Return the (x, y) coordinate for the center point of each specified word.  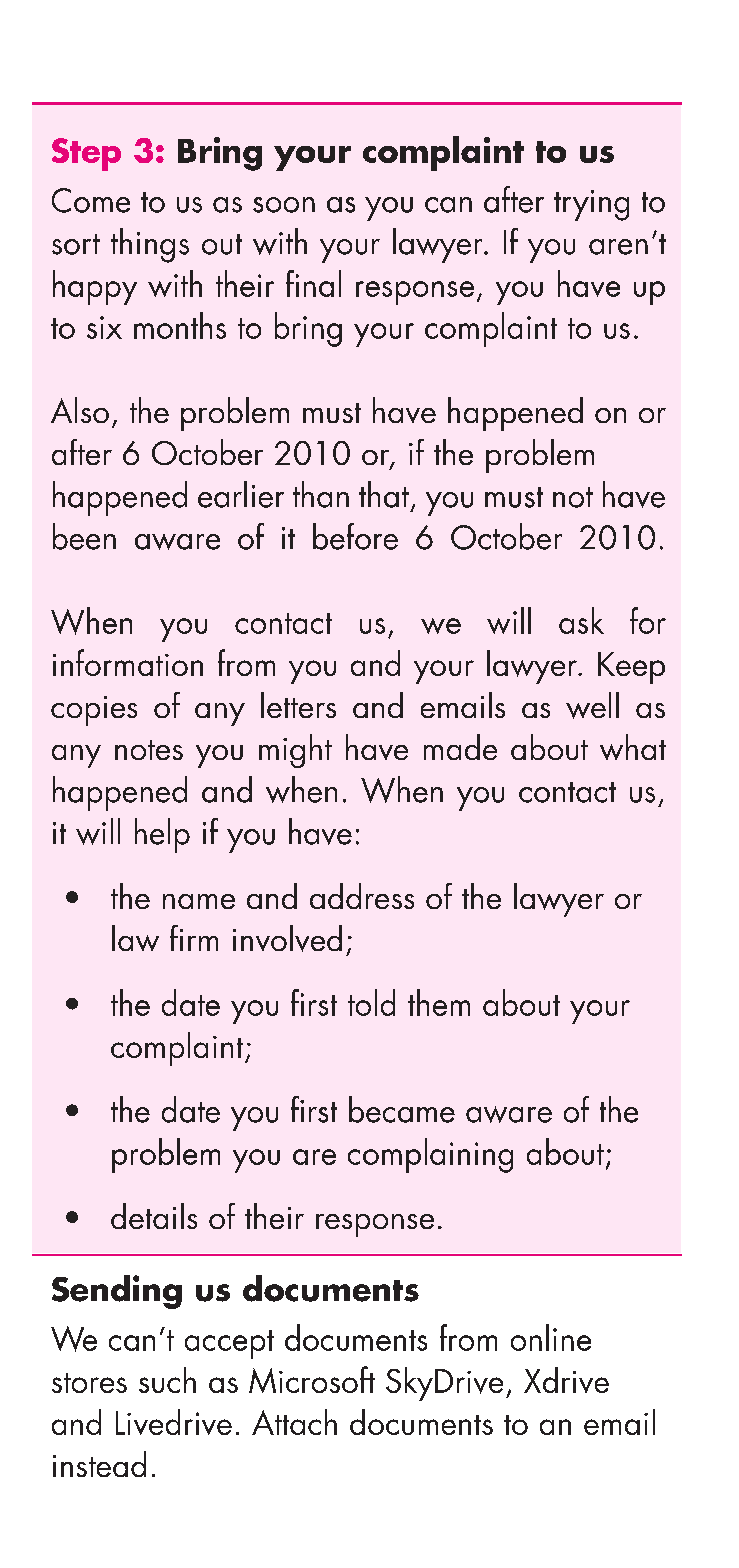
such (167, 1380)
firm (194, 938)
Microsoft (312, 1379)
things (150, 245)
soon (284, 205)
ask (581, 620)
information (128, 662)
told (371, 1002)
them (439, 1002)
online (551, 1337)
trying (591, 205)
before (355, 536)
